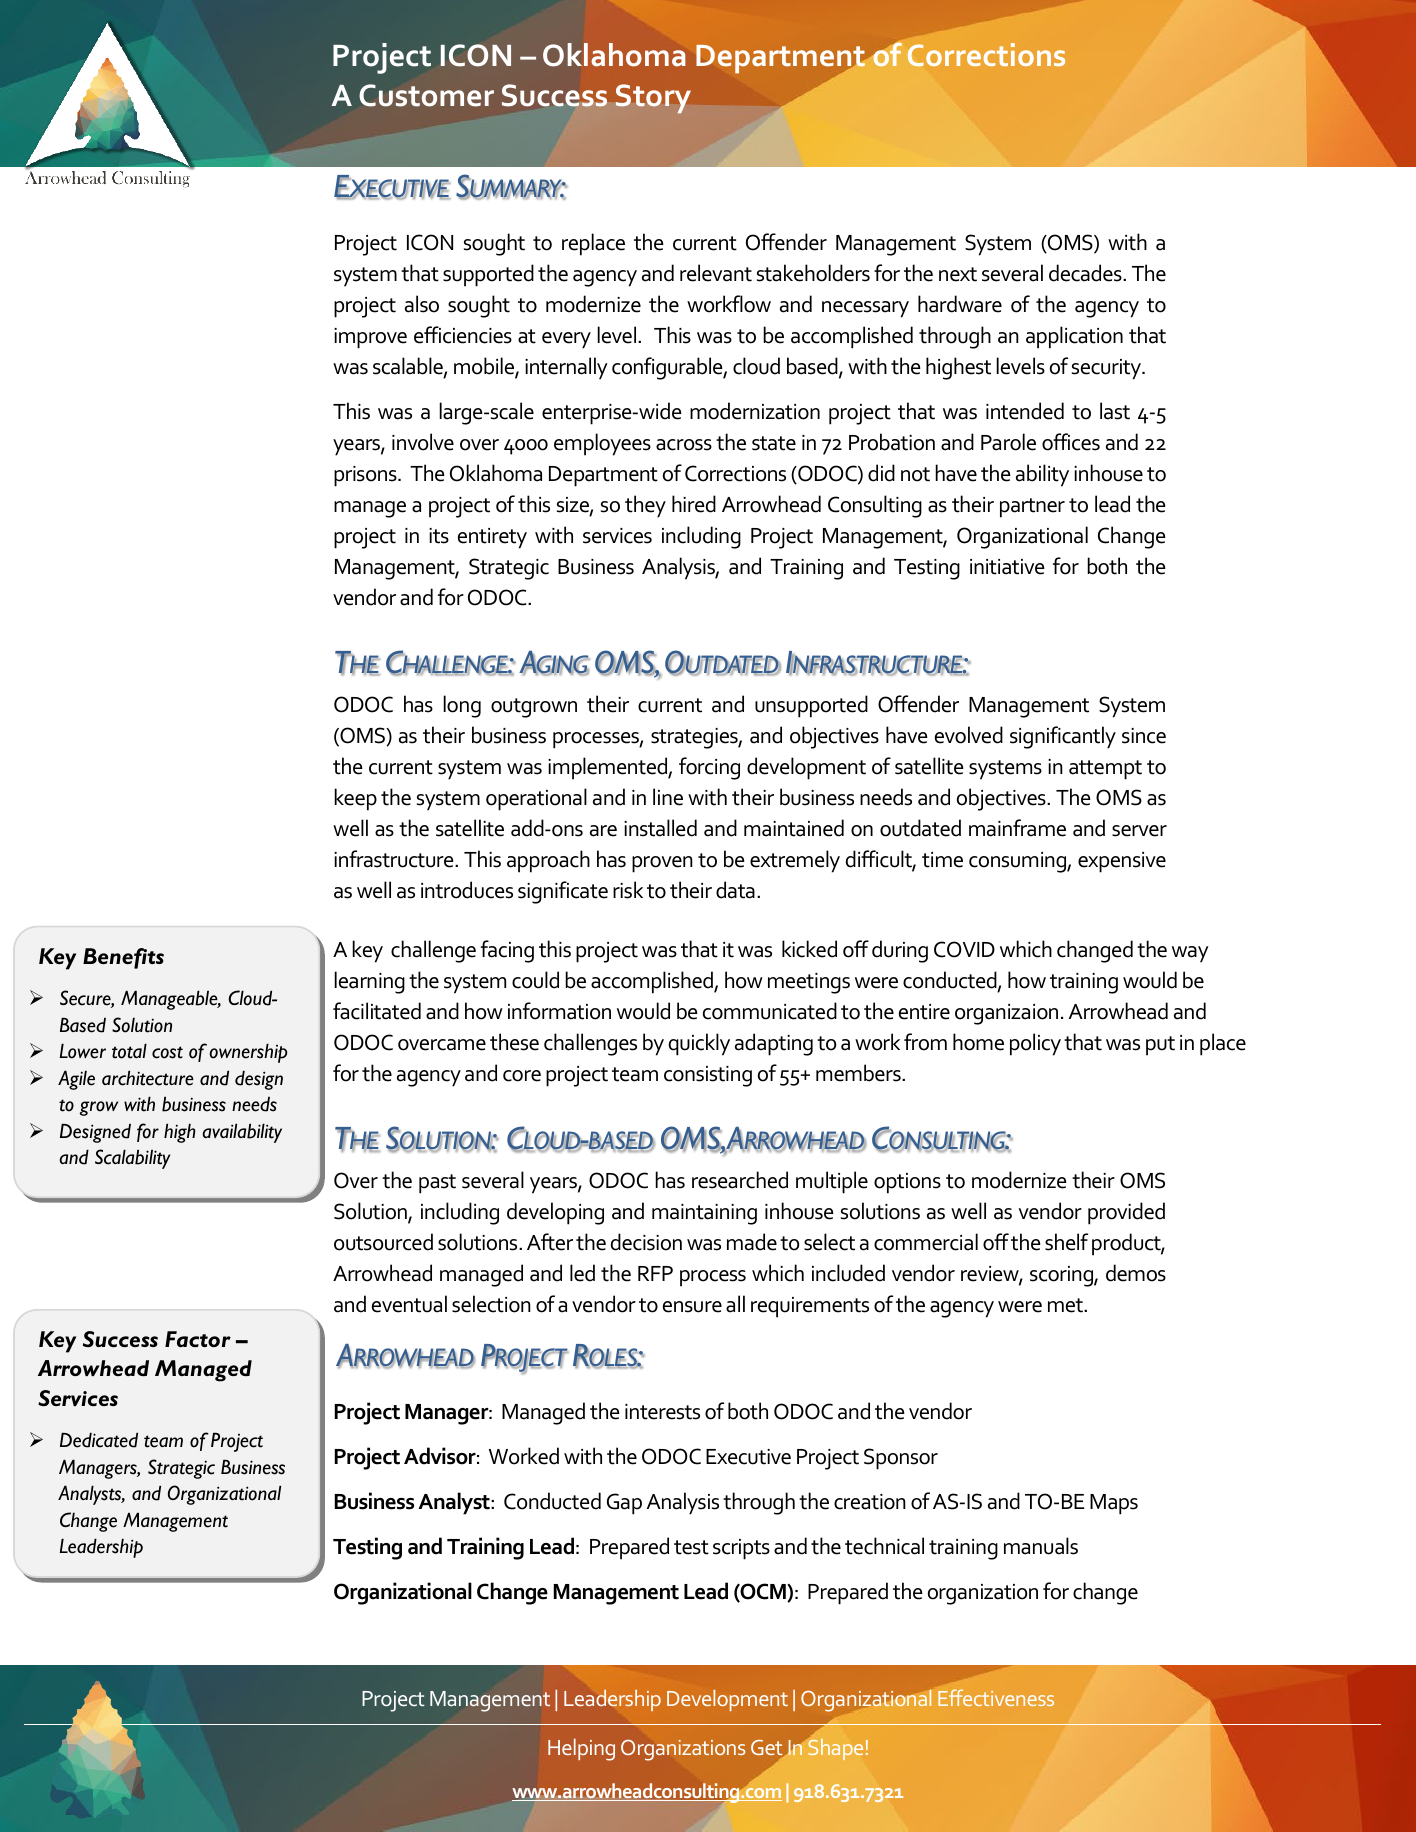  Describe the element at coordinates (1035, 1044) in the screenshot. I see `policy` at that location.
